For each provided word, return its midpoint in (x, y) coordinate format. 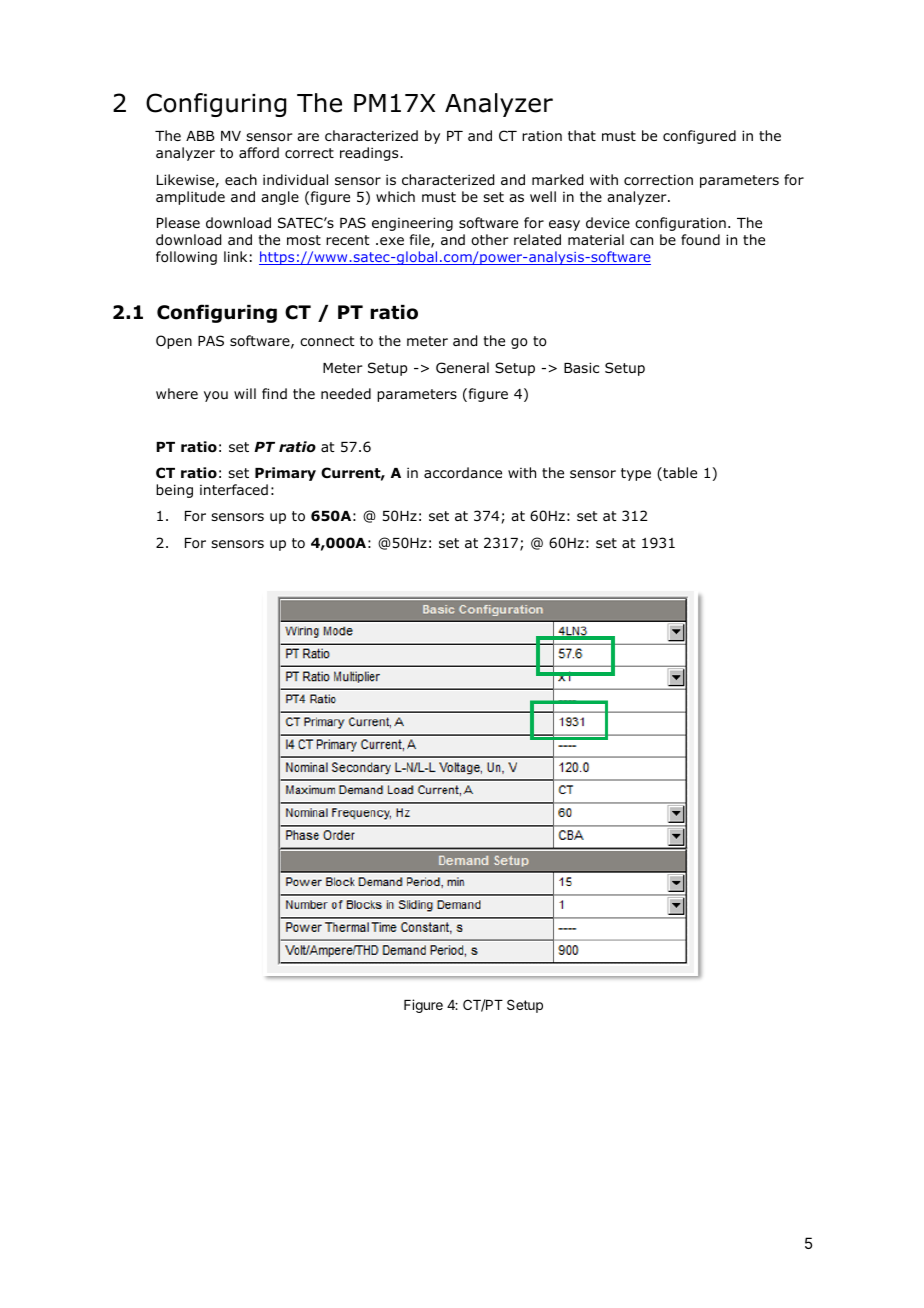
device (608, 222)
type (636, 474)
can (641, 241)
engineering (412, 224)
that (582, 135)
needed (346, 394)
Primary (285, 474)
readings (370, 154)
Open (174, 342)
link (235, 256)
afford (259, 152)
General (462, 367)
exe (392, 241)
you (216, 396)
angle (280, 198)
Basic (581, 367)
